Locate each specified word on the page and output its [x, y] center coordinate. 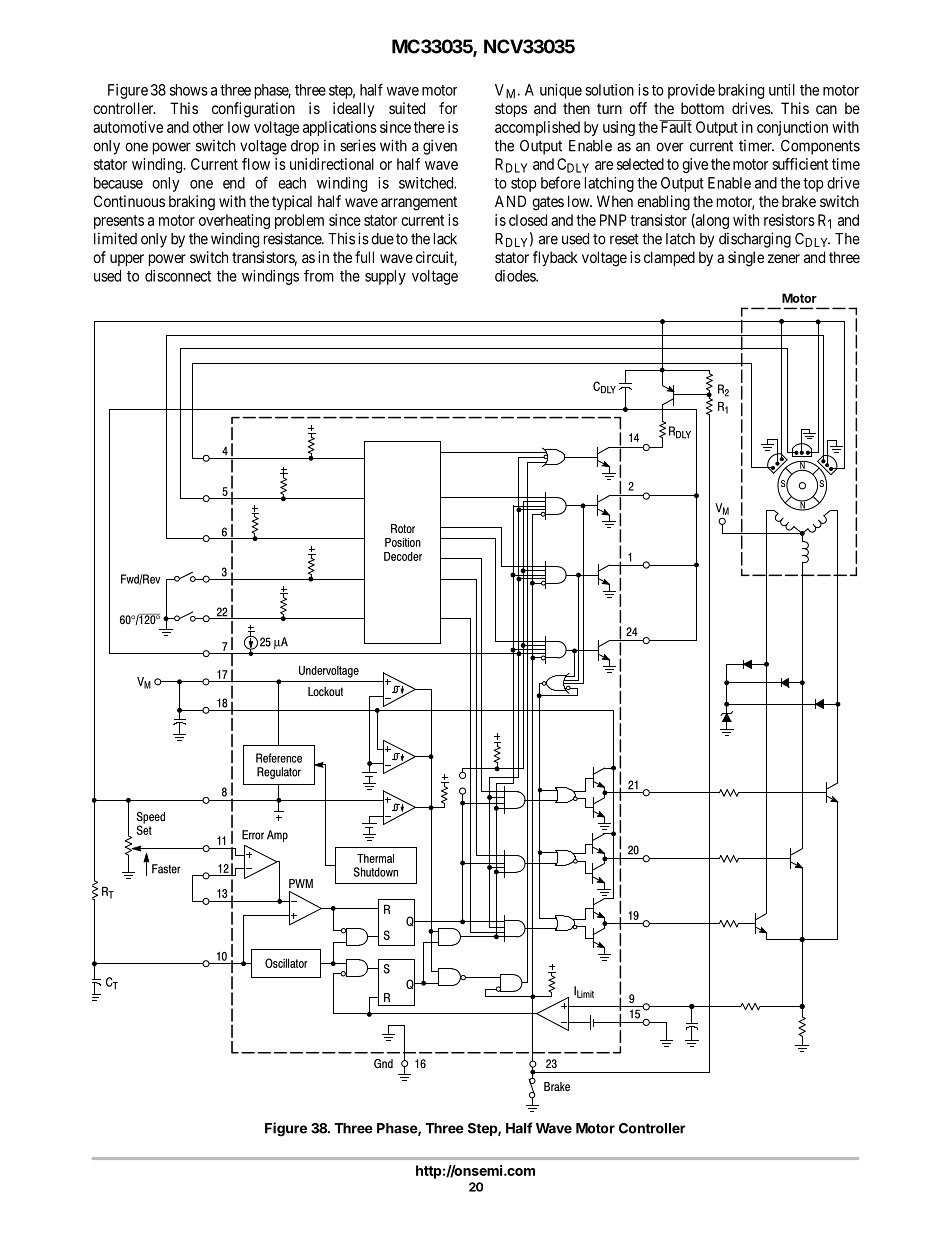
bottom [702, 108]
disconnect [178, 276]
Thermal [375, 858]
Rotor [403, 528]
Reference [279, 758]
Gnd [383, 1063]
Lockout [325, 691]
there [429, 127]
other [208, 127]
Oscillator [286, 963]
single [746, 259]
